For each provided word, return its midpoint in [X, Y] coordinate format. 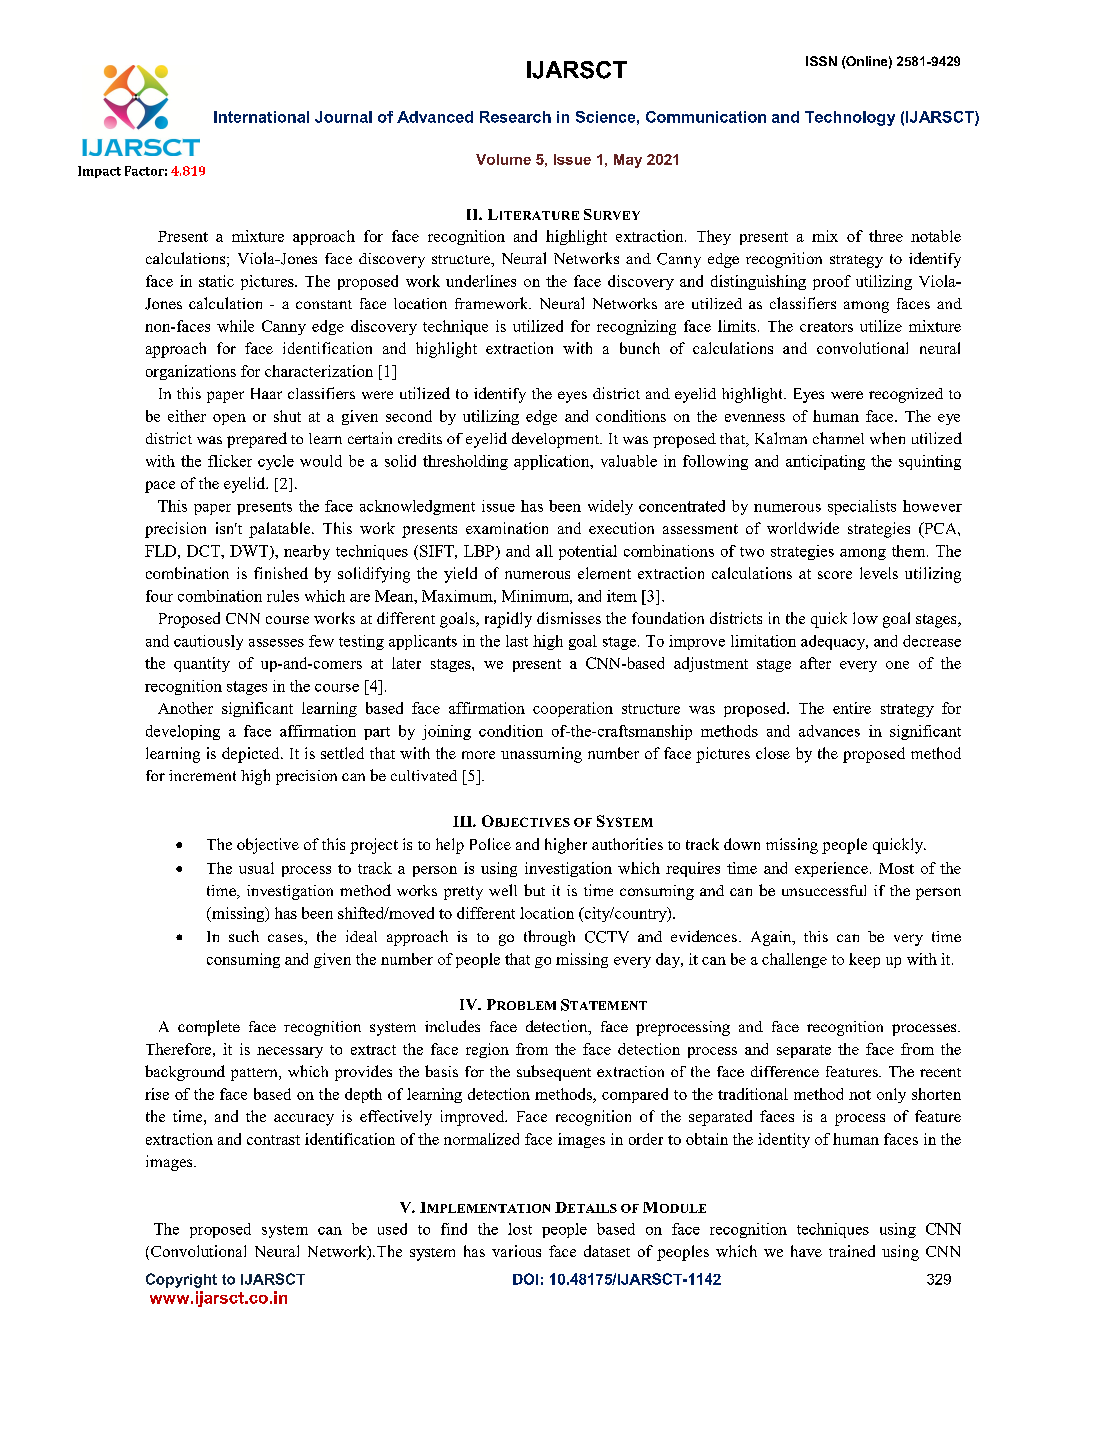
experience [831, 869]
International [261, 117]
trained [852, 1251]
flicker [230, 461]
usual [256, 868]
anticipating [825, 462]
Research [515, 117]
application [553, 462]
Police [490, 844]
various [516, 1251]
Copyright [181, 1280]
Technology [850, 118]
